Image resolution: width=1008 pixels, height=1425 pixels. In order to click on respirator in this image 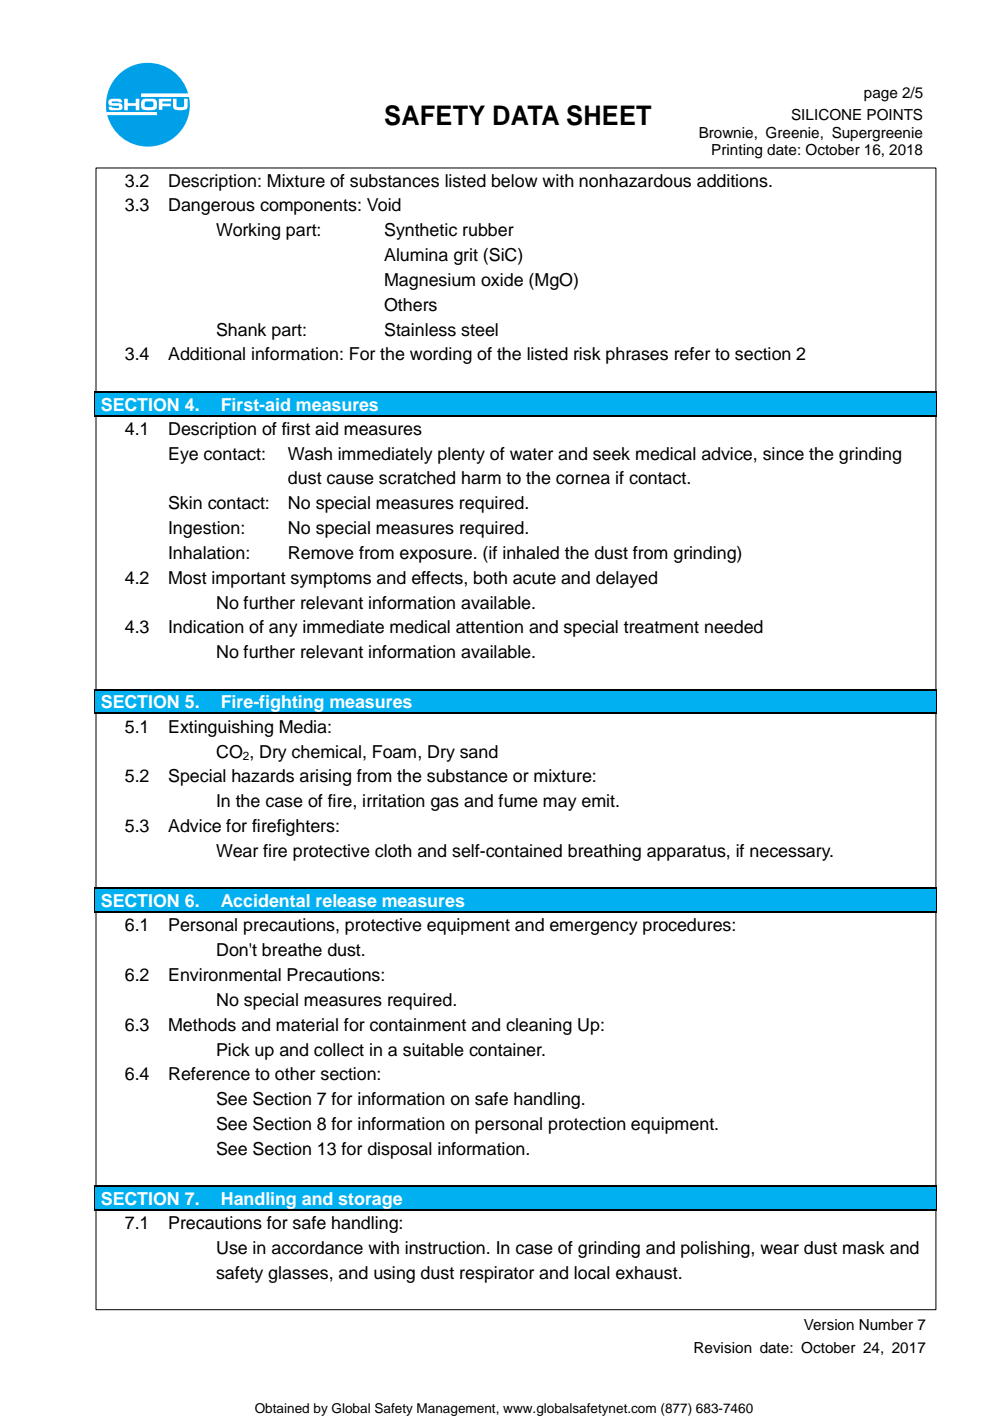, I will do `click(497, 1274)`.
